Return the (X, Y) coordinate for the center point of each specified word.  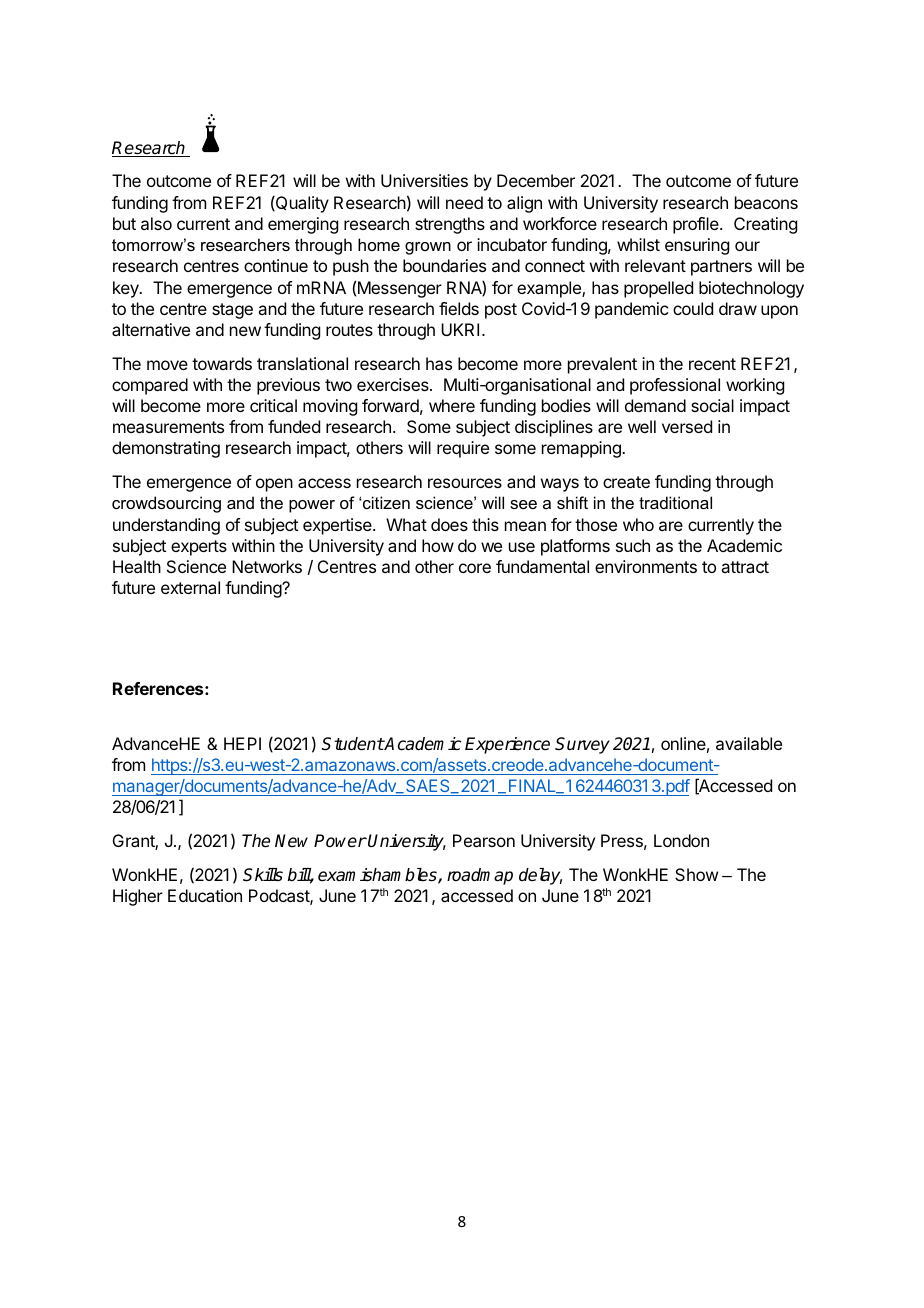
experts (199, 548)
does (449, 524)
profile (697, 225)
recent (712, 364)
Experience (507, 745)
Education (205, 895)
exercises (394, 384)
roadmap (480, 876)
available (749, 743)
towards (222, 363)
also (156, 223)
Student (353, 744)
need (464, 202)
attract (745, 567)
